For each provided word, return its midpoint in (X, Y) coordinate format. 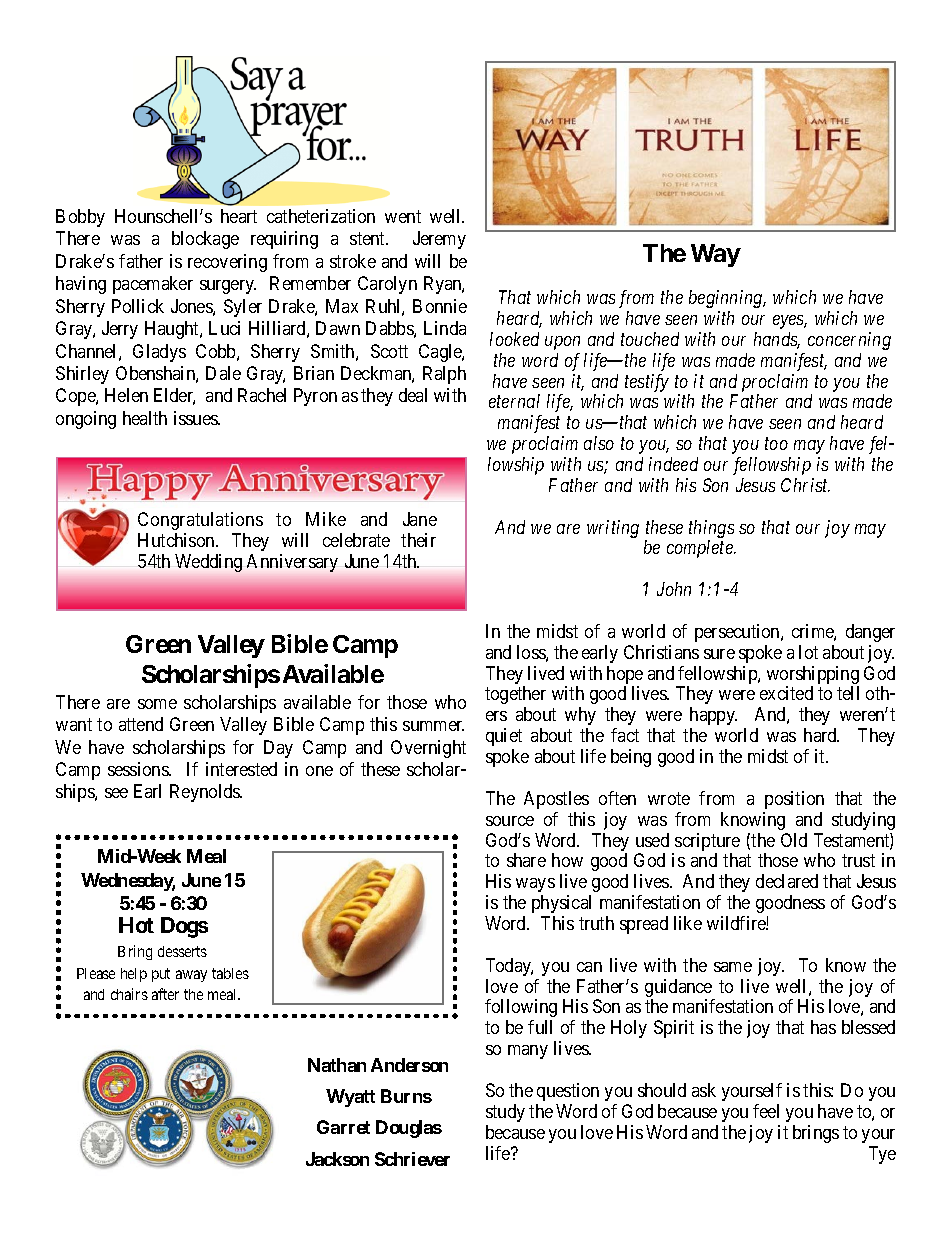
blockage (205, 240)
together (515, 697)
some (157, 704)
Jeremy (439, 240)
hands (777, 340)
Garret (343, 1127)
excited (786, 693)
